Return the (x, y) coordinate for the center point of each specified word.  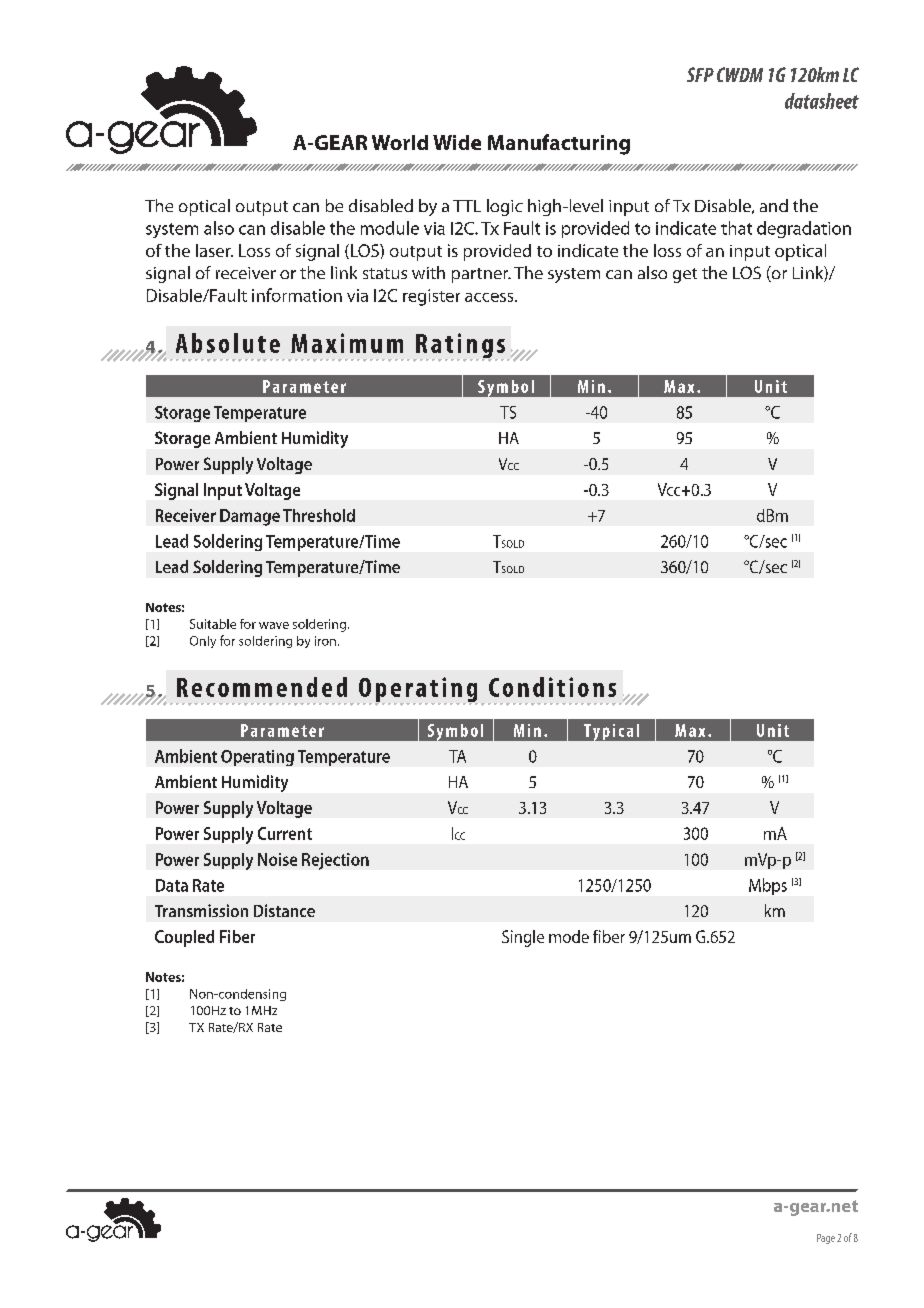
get (685, 275)
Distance (284, 910)
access (490, 297)
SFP (700, 74)
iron (325, 641)
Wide (457, 142)
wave (274, 625)
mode (569, 936)
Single (523, 938)
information (297, 295)
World (400, 142)
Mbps (768, 886)
